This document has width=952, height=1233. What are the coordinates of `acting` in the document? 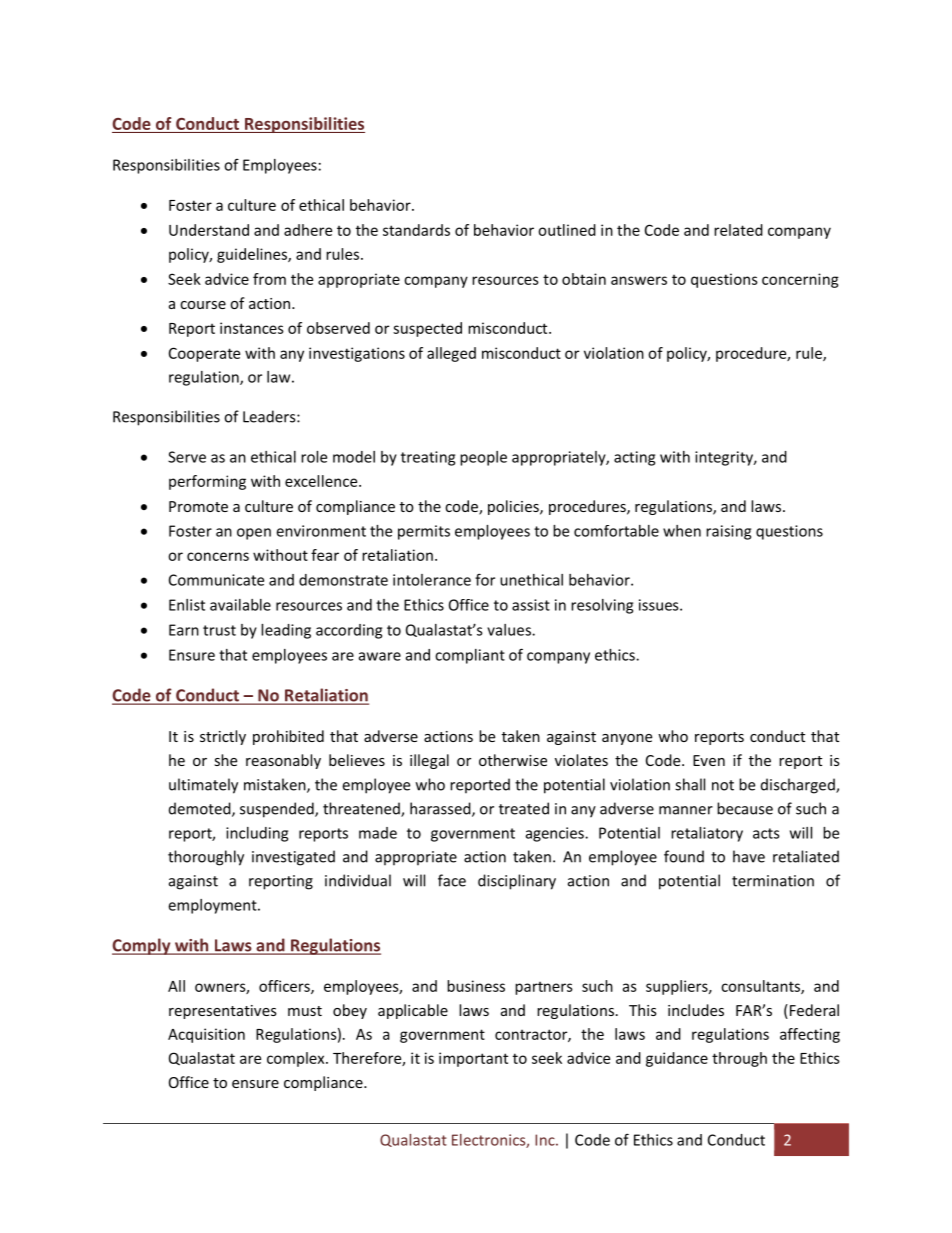 It's located at (634, 458).
